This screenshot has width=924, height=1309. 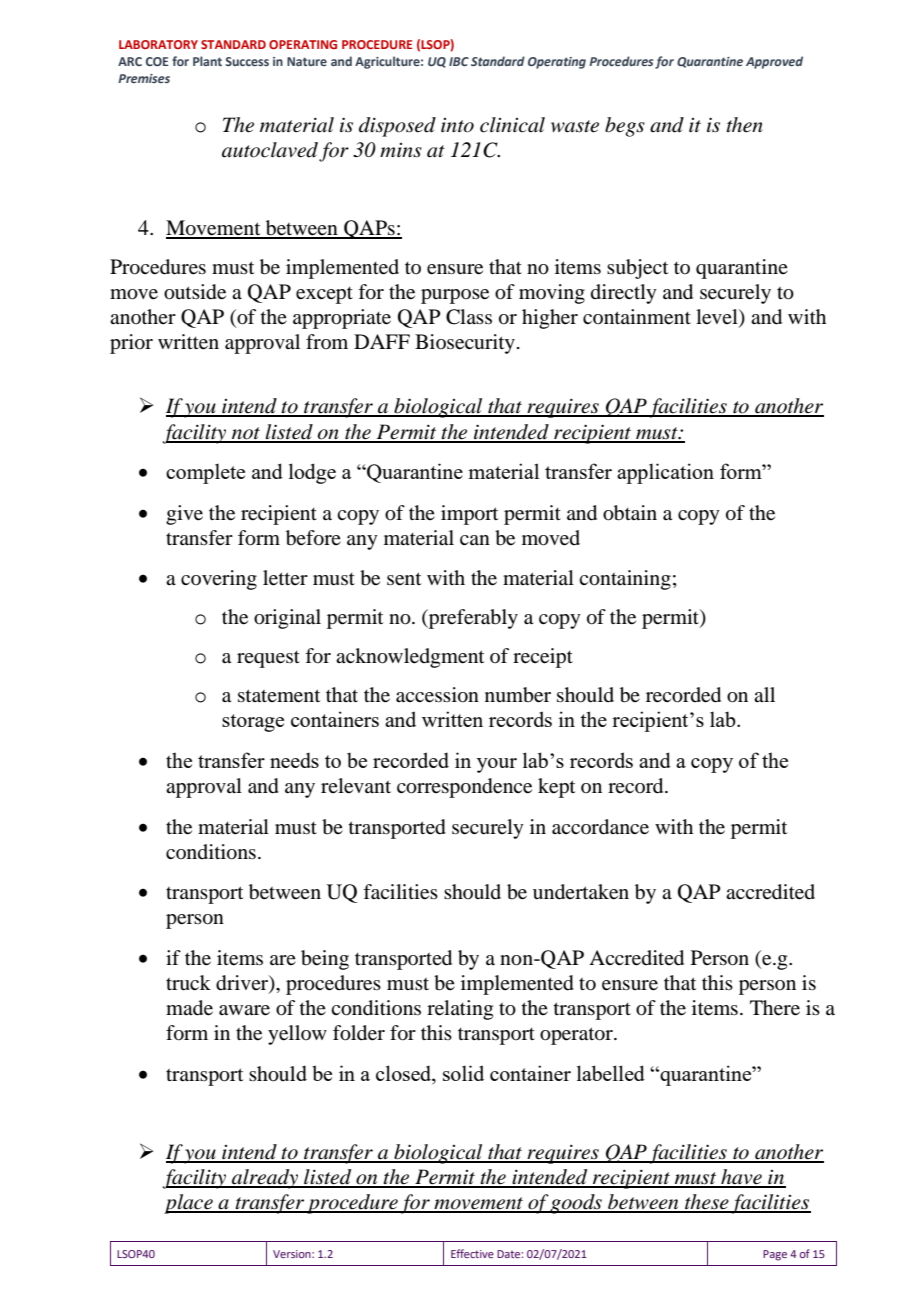 What do you see at coordinates (744, 125) in the screenshot?
I see `then` at bounding box center [744, 125].
